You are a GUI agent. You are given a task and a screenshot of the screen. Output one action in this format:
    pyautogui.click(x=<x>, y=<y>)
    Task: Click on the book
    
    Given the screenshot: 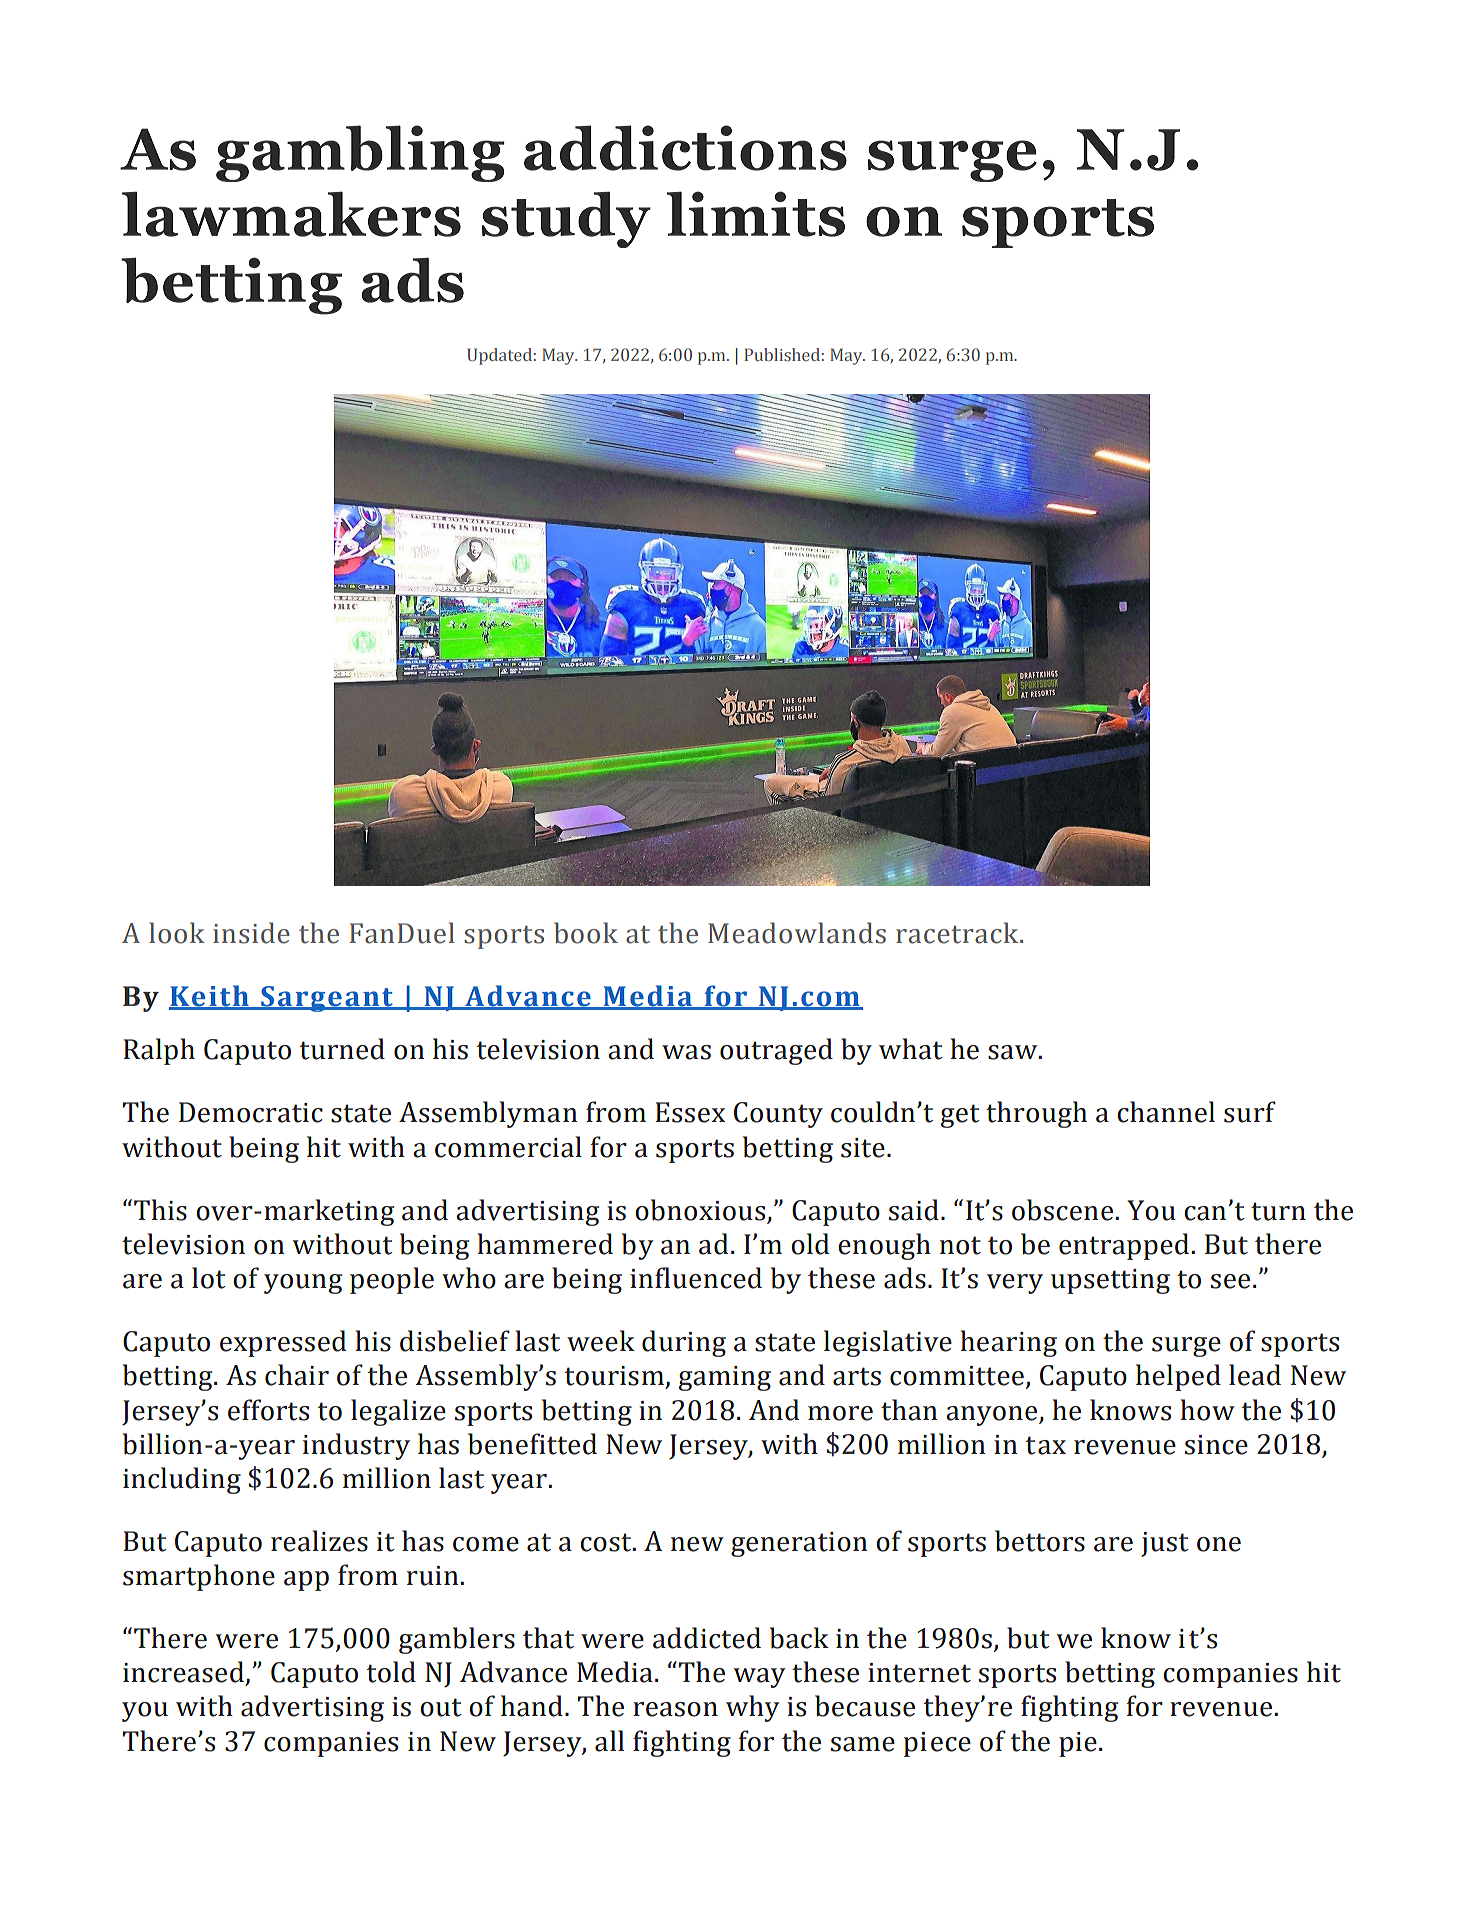 What is the action you would take?
    pyautogui.click(x=586, y=933)
